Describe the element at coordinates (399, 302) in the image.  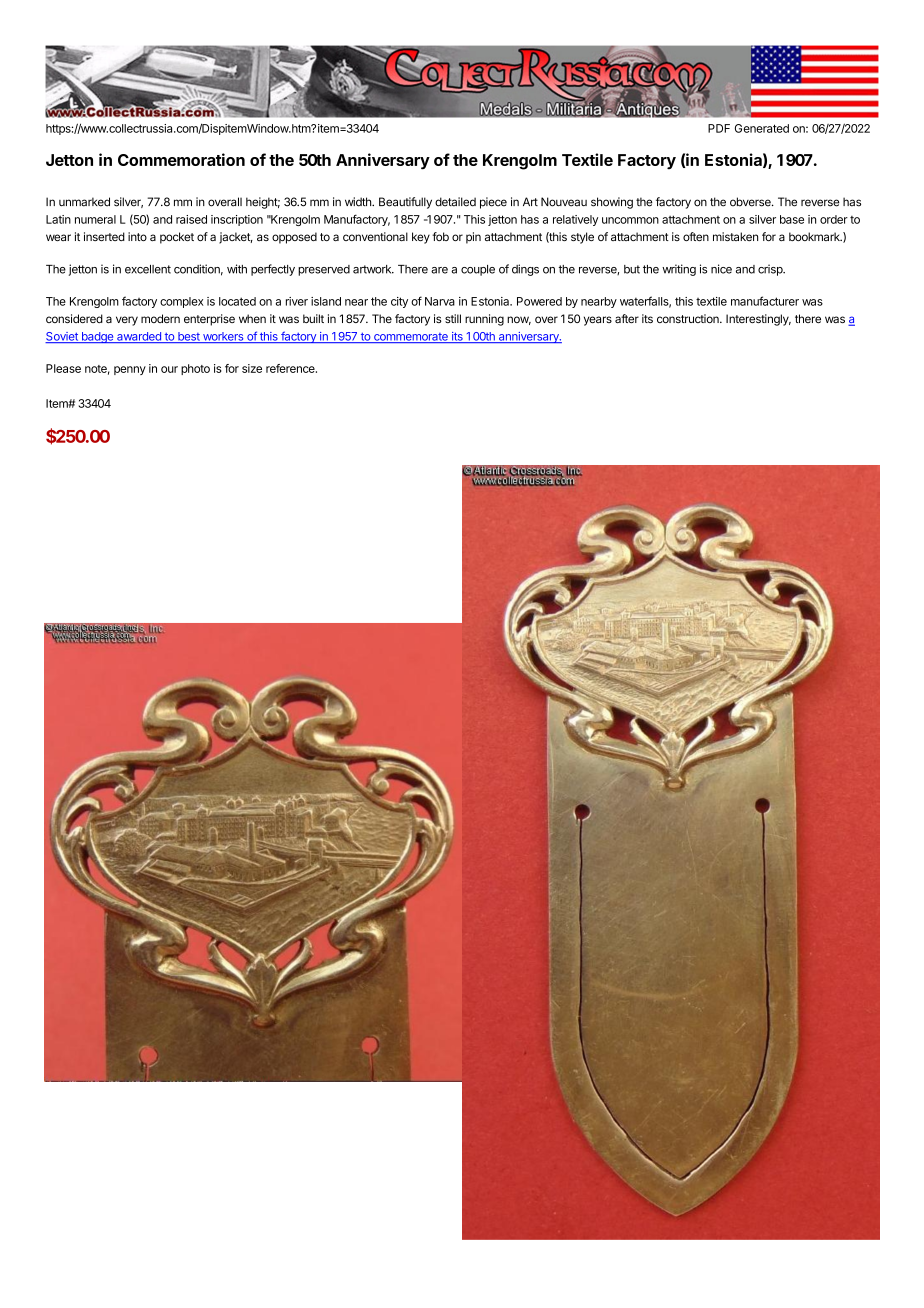
I see `city` at that location.
